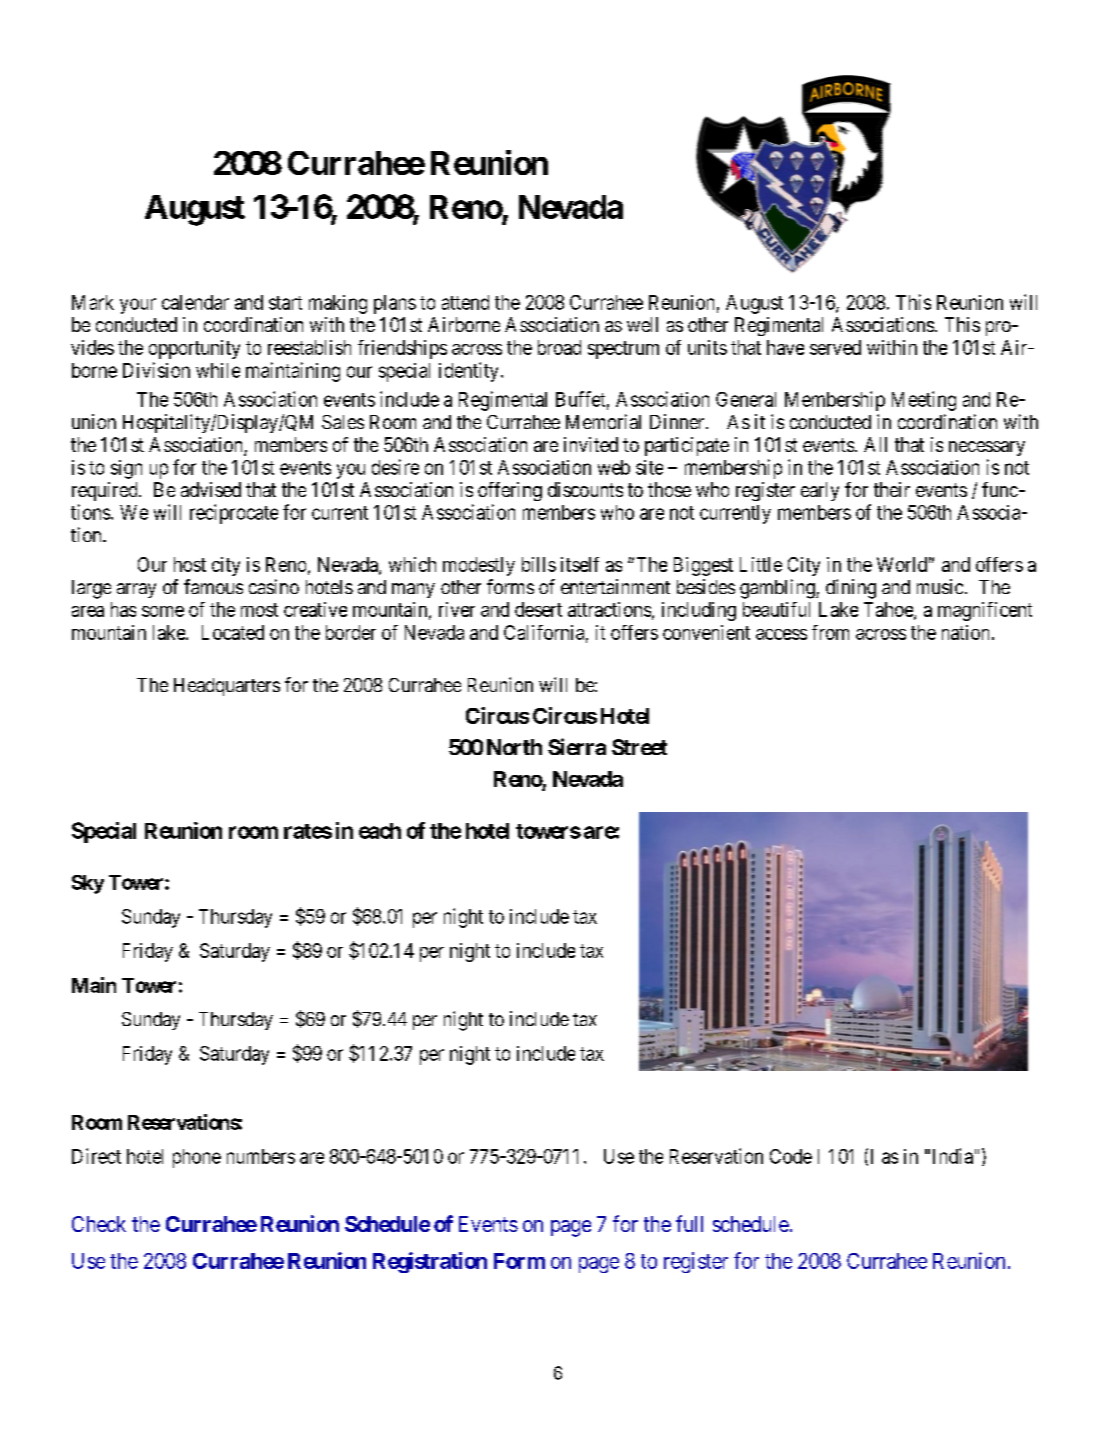 The width and height of the screenshot is (1115, 1444). Describe the element at coordinates (194, 349) in the screenshot. I see `opportunity` at that location.
